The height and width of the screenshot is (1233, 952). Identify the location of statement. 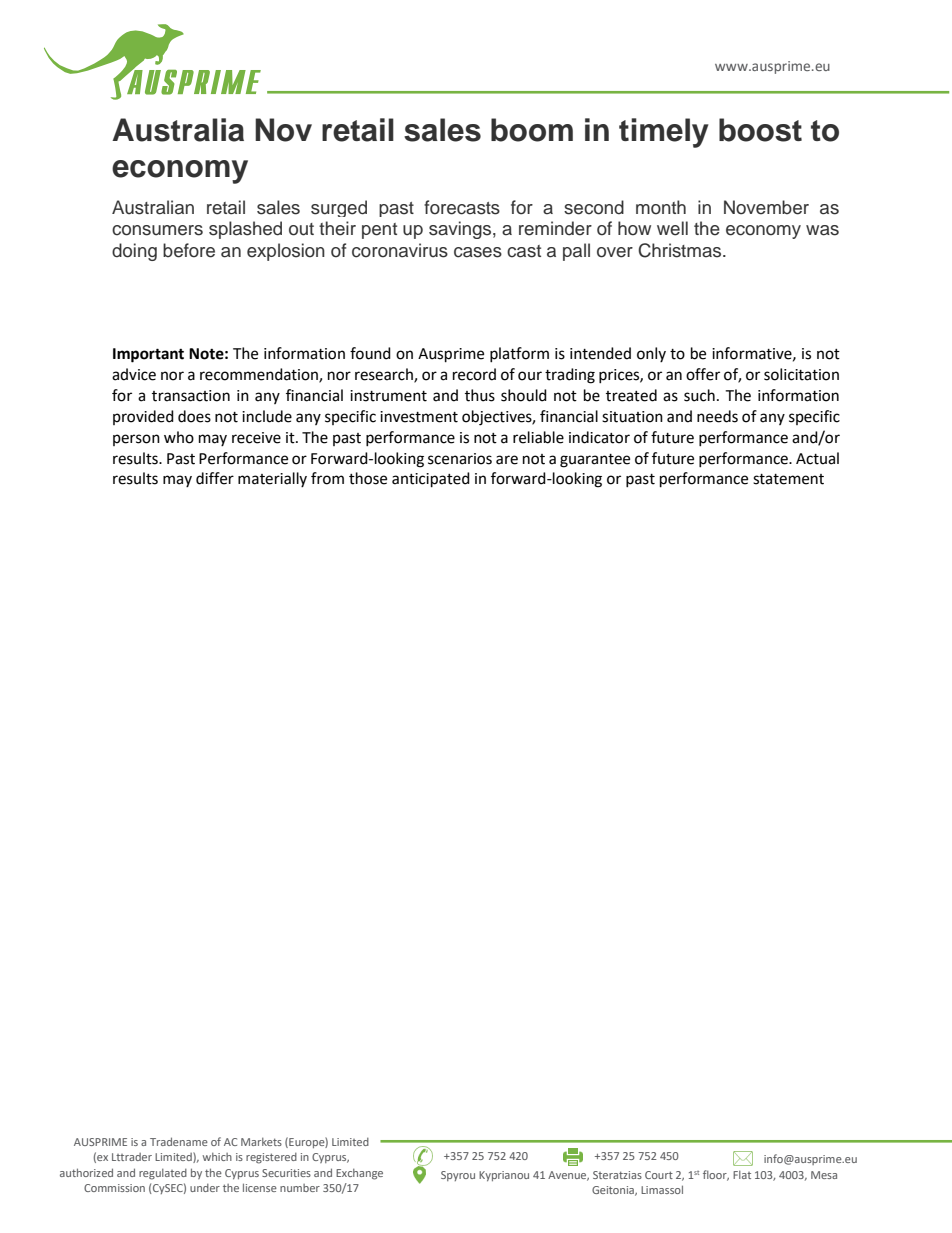
(788, 479).
